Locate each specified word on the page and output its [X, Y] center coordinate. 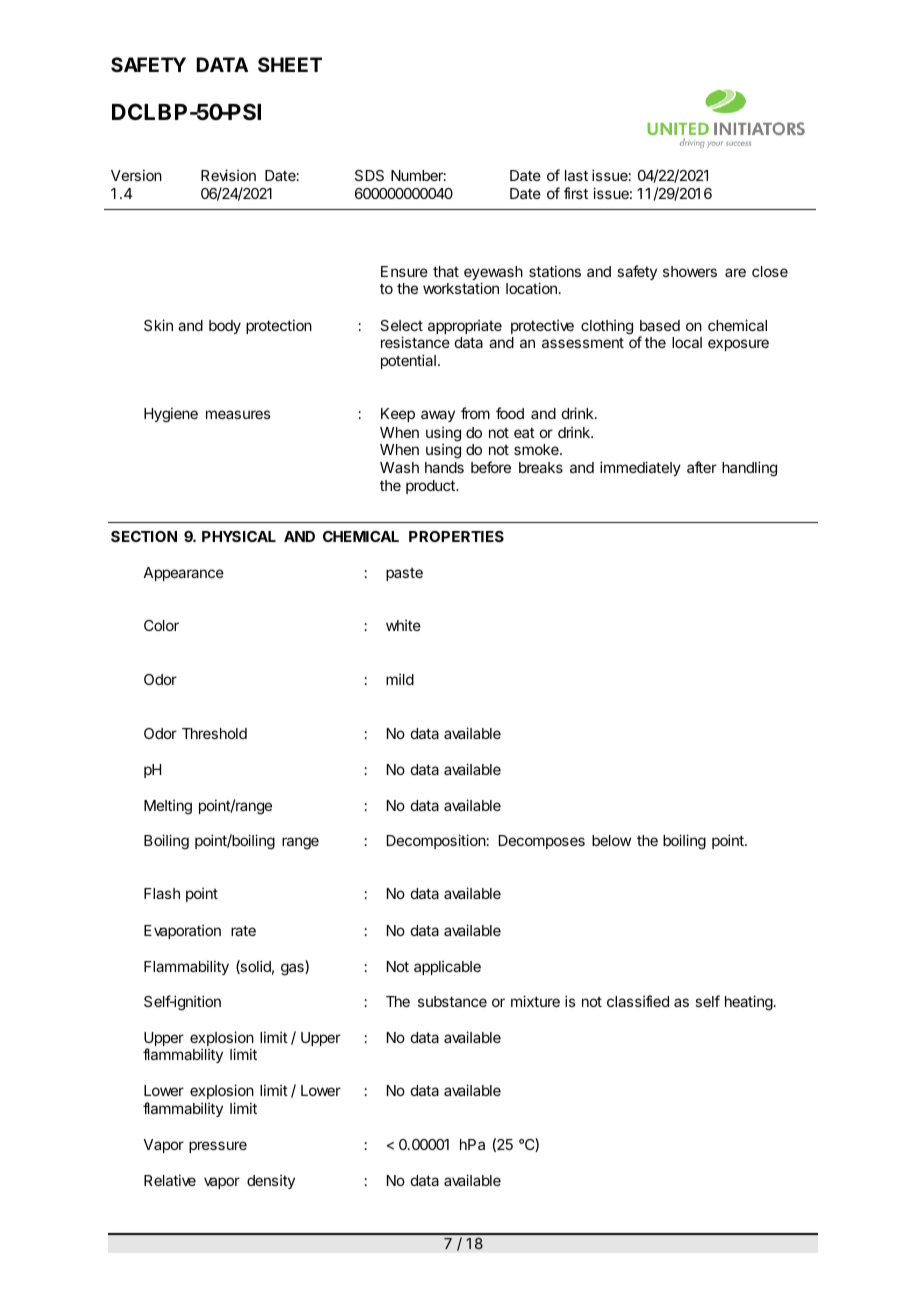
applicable [447, 967]
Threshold [214, 733]
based [660, 325]
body [225, 327]
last [576, 175]
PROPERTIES [456, 536]
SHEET [290, 64]
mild [400, 679]
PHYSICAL [239, 536]
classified [638, 1001]
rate [243, 930]
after [702, 467]
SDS [369, 175]
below [611, 840]
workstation [461, 288]
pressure [218, 1147]
